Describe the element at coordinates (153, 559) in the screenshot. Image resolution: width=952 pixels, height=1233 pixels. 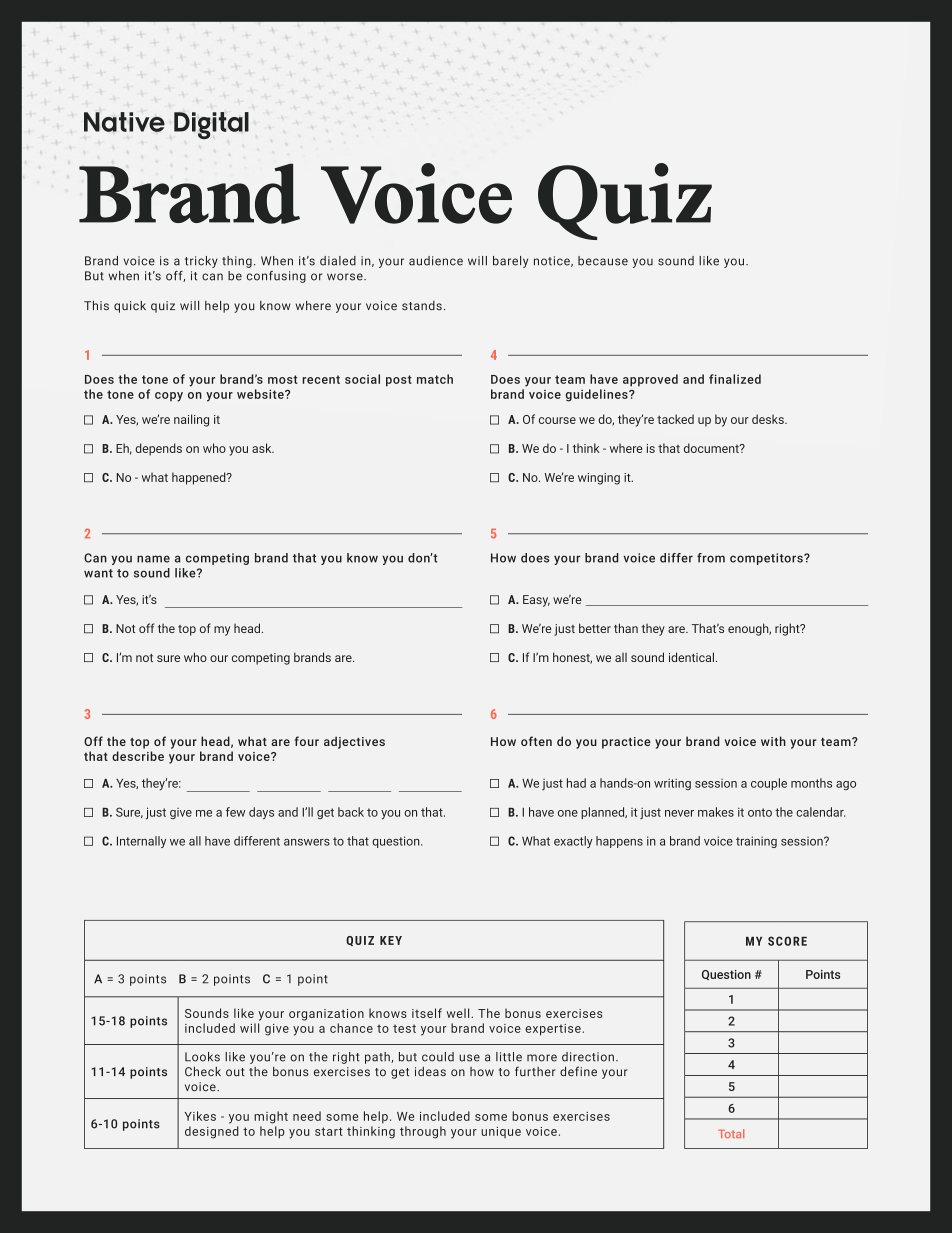
I see `name` at that location.
